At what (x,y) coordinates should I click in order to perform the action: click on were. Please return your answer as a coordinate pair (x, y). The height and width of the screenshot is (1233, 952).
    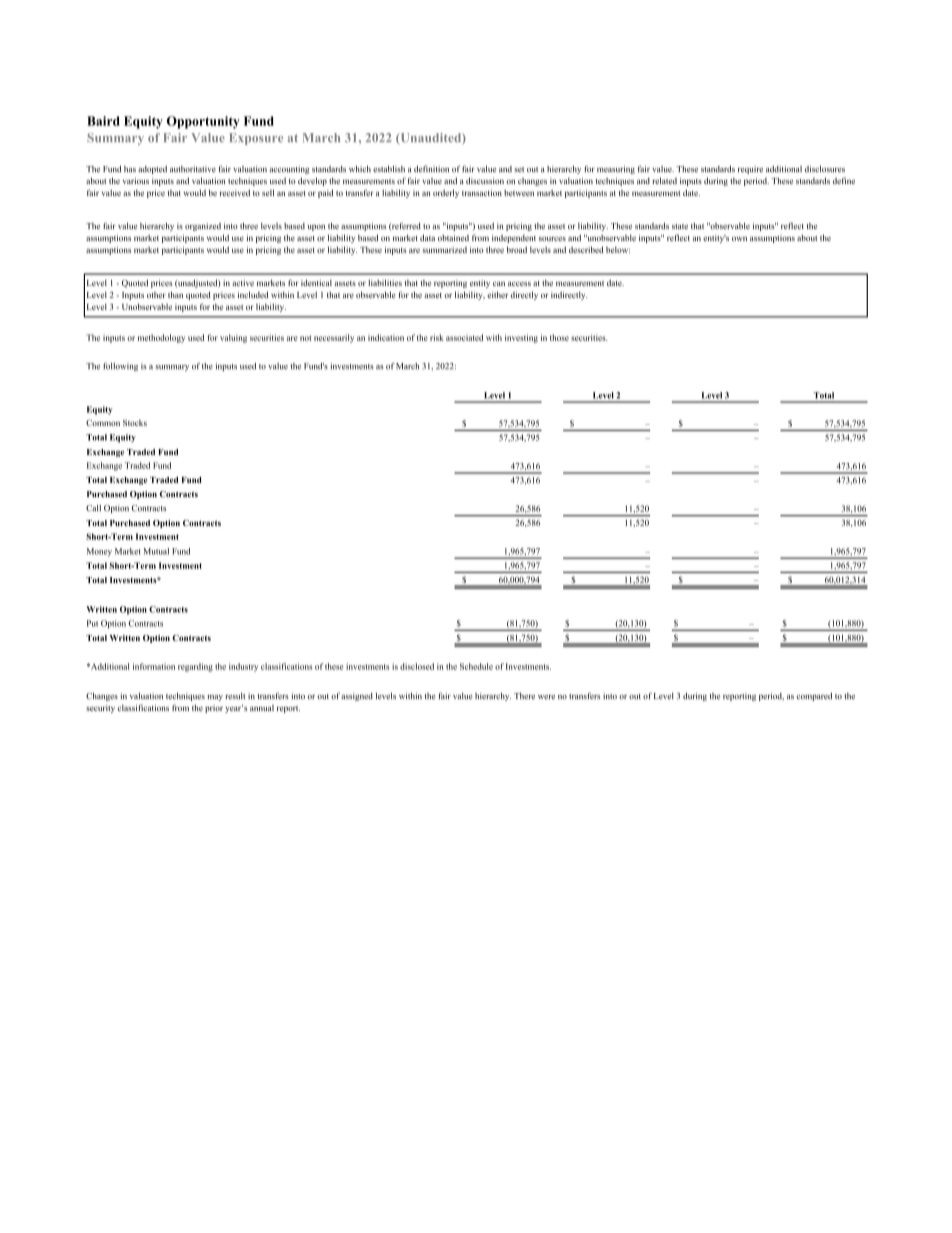
    Looking at the image, I should click on (546, 697).
